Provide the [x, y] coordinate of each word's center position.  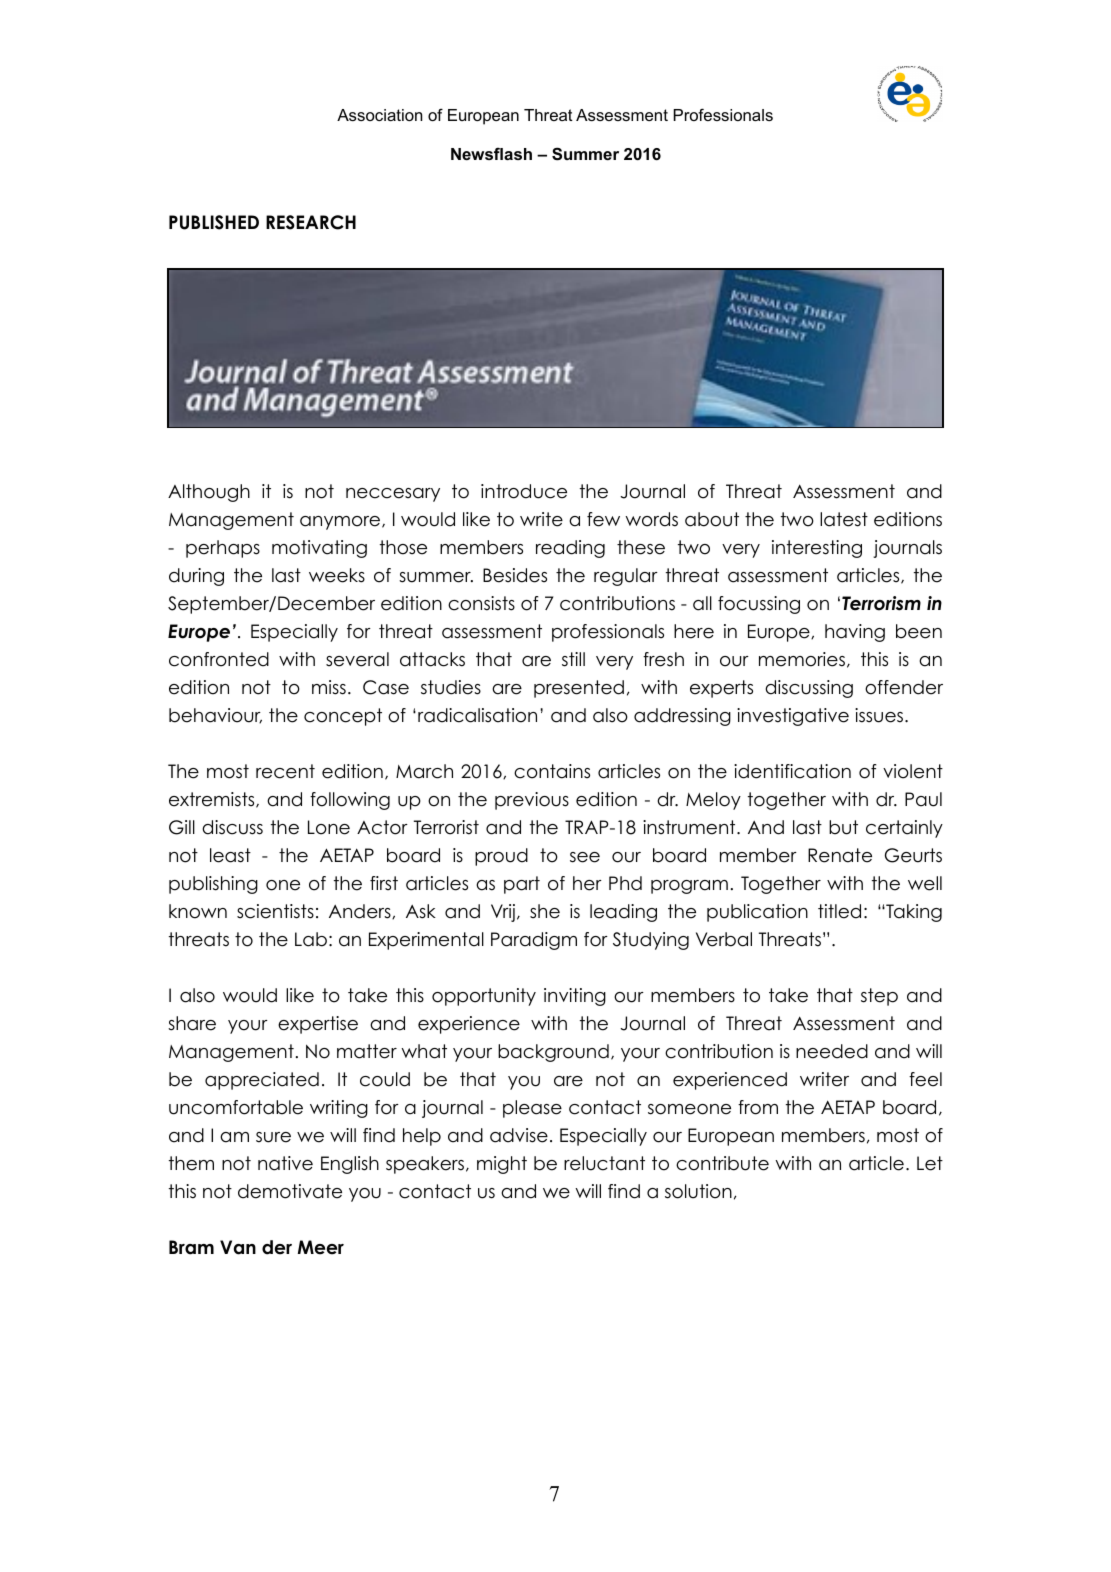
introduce [524, 491]
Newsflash [491, 153]
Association [379, 115]
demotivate [290, 1191]
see [585, 857]
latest [844, 519]
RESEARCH [311, 222]
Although [209, 493]
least [230, 855]
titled [839, 911]
